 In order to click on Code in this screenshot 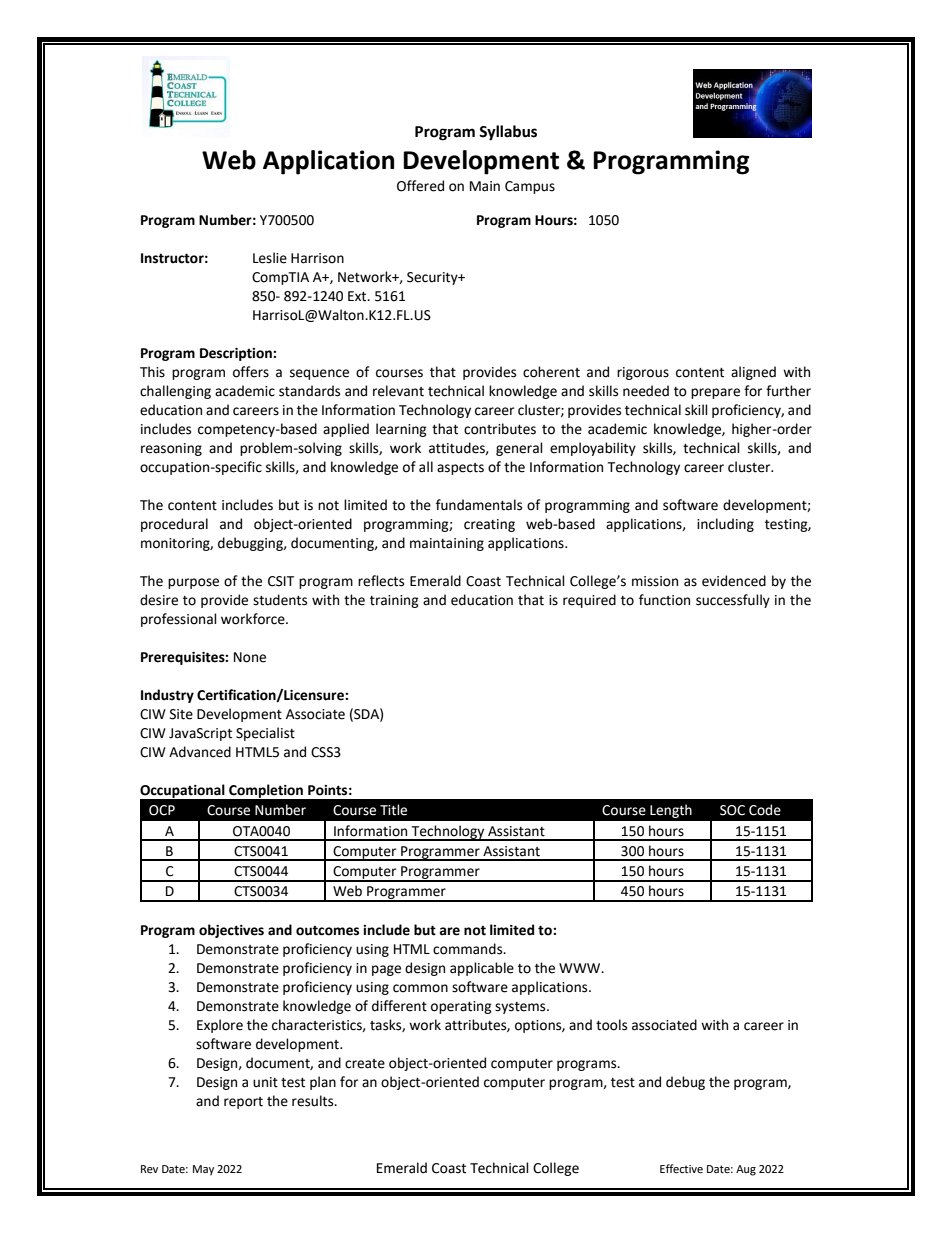, I will do `click(765, 810)`.
